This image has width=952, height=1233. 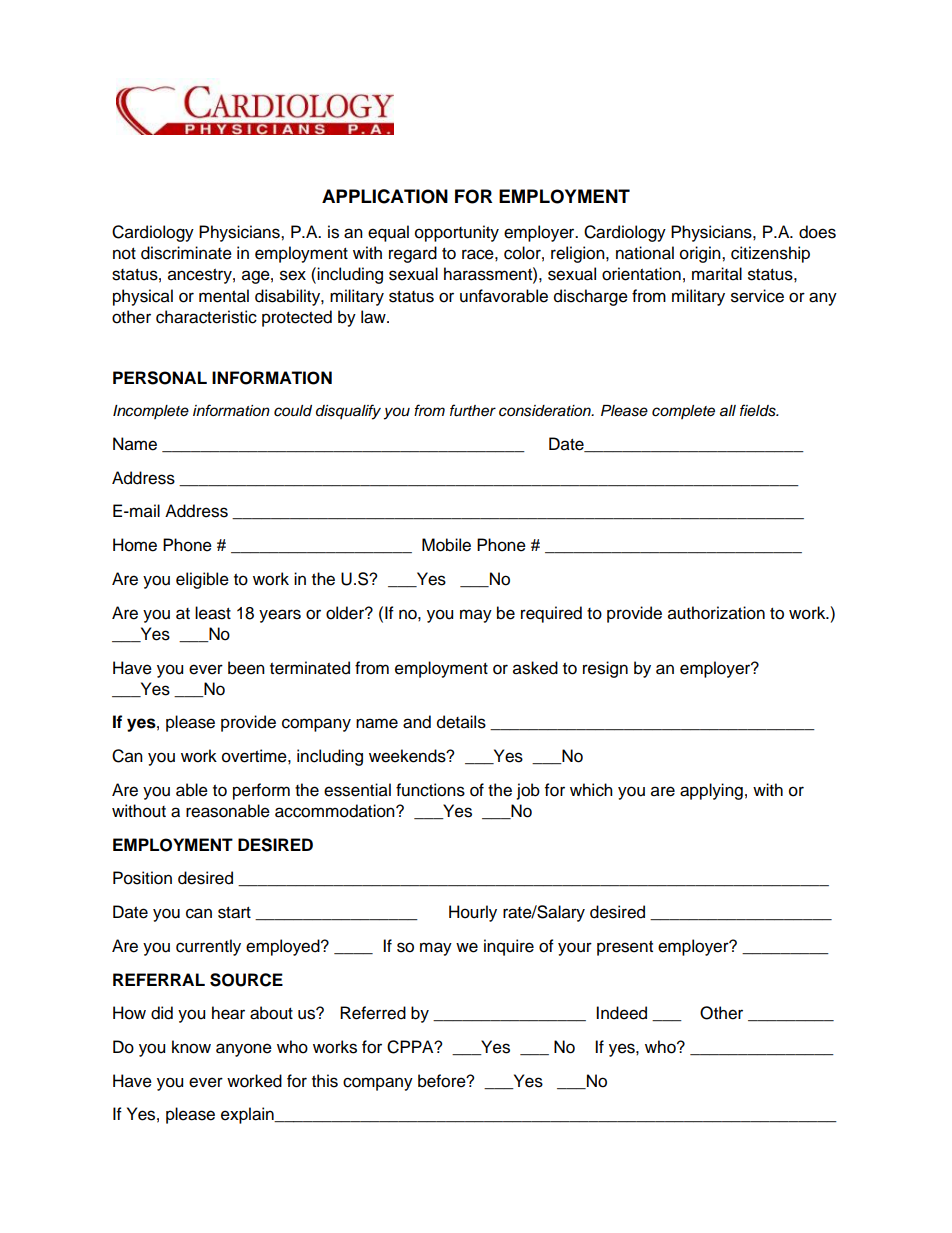 What do you see at coordinates (716, 613) in the image?
I see `authorization` at bounding box center [716, 613].
